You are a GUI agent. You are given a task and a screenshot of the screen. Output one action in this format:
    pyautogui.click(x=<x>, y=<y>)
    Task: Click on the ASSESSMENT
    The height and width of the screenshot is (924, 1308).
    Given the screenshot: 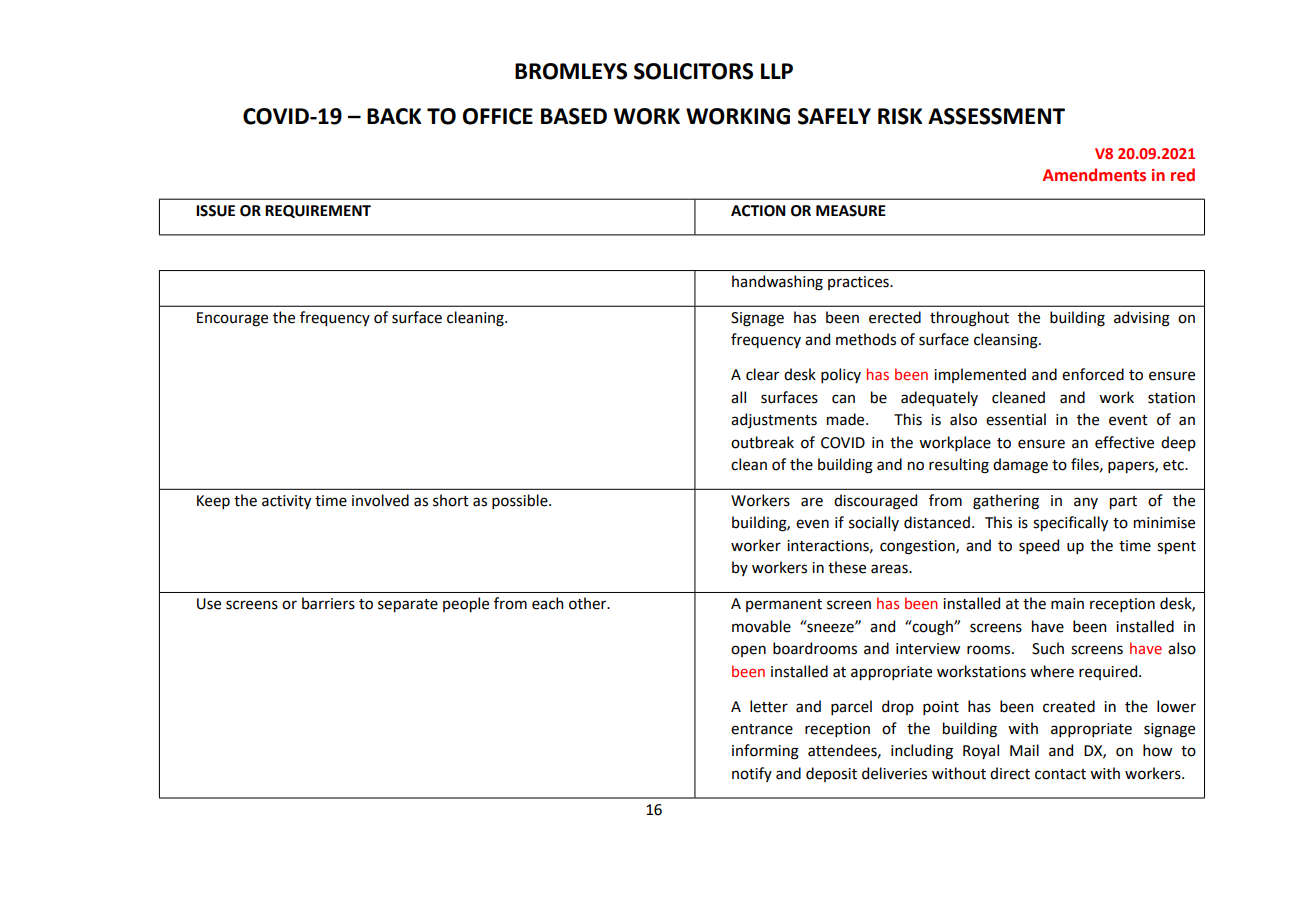 What is the action you would take?
    pyautogui.click(x=996, y=116)
